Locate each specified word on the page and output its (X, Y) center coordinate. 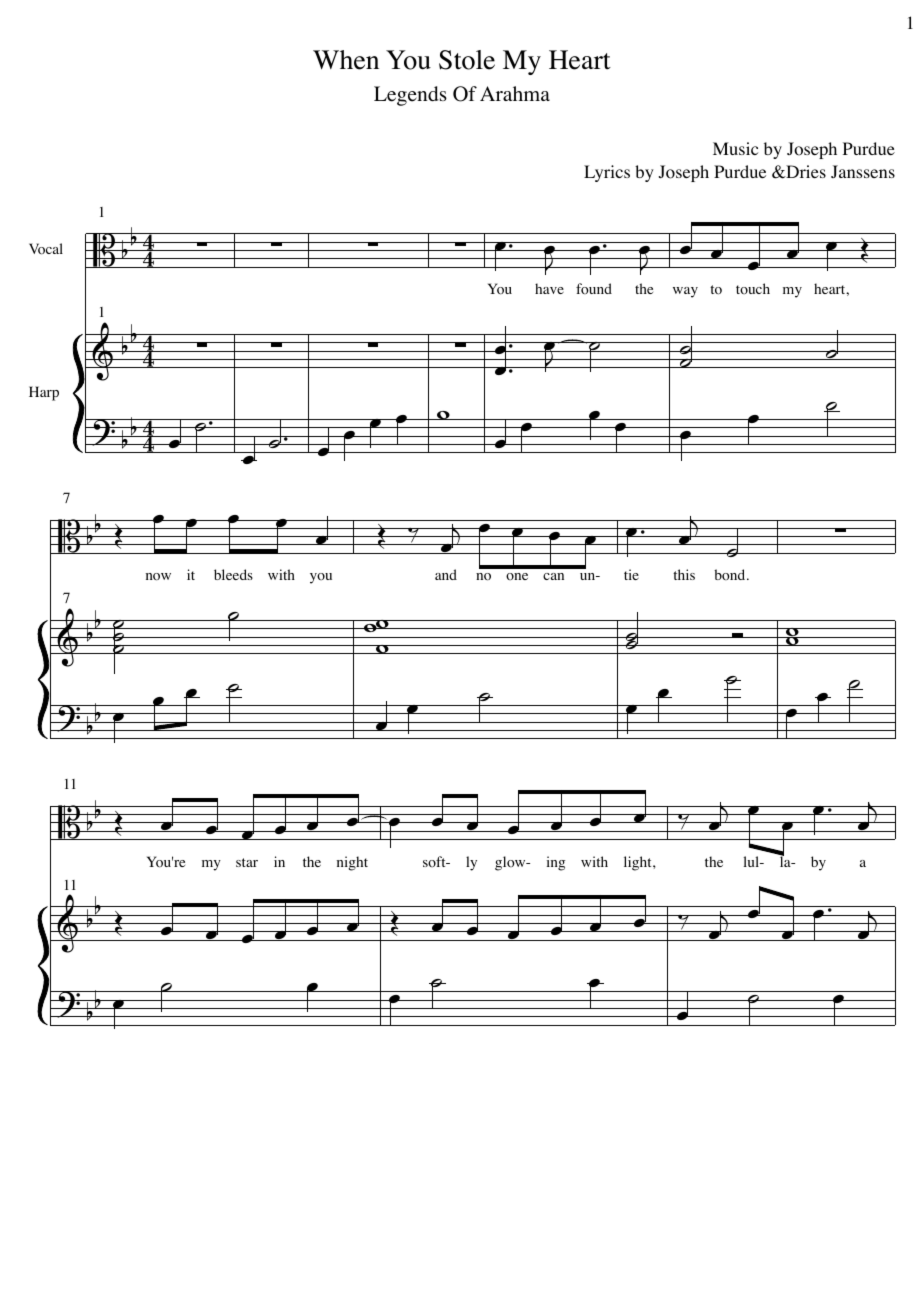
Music (735, 148)
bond (731, 575)
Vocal (46, 249)
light (639, 863)
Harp (44, 393)
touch (753, 289)
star (247, 862)
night (352, 863)
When (346, 60)
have (549, 288)
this (684, 574)
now (158, 577)
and (446, 574)
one (517, 577)
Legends (410, 96)
